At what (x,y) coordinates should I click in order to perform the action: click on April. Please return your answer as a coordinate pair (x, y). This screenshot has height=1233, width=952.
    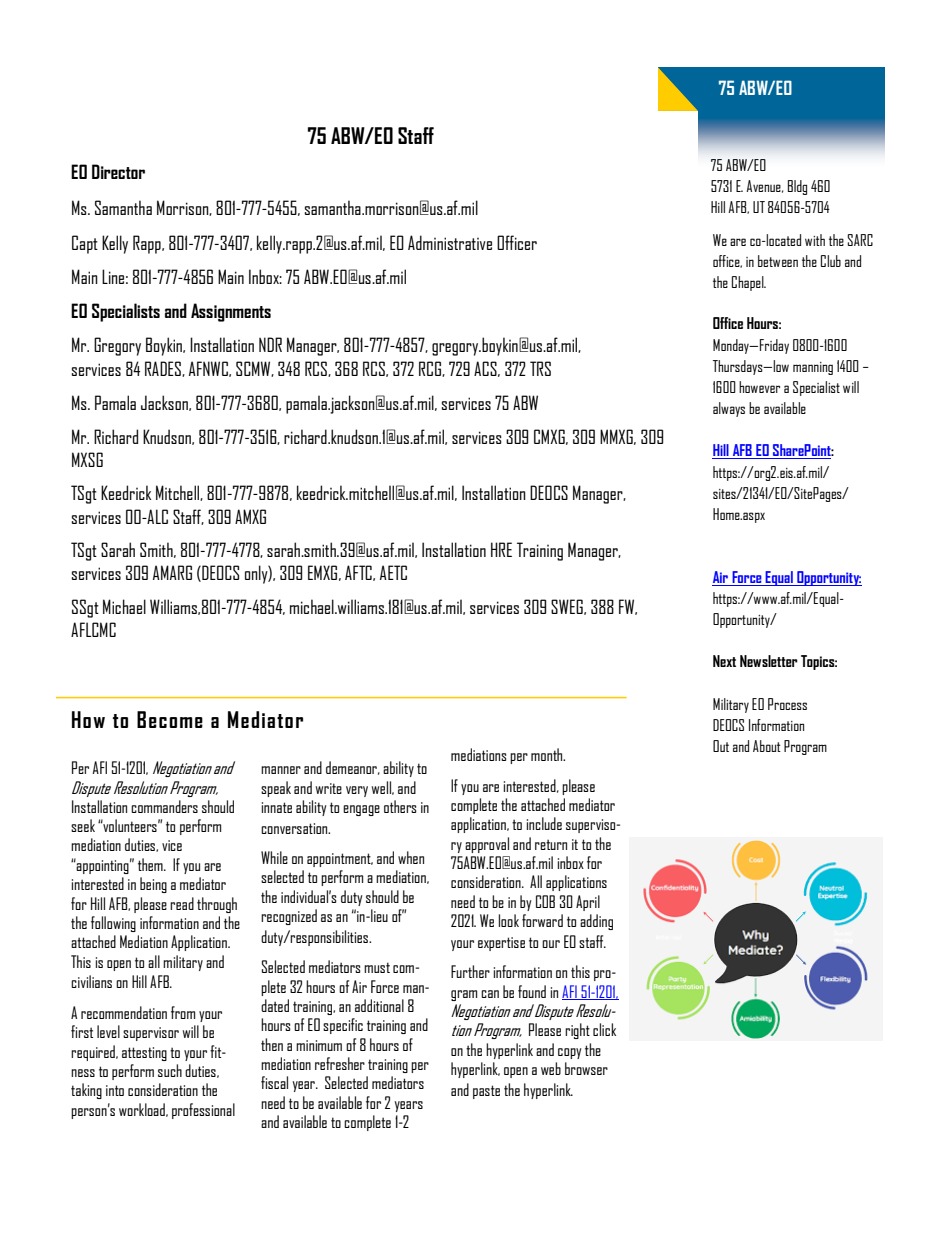
    Looking at the image, I should click on (588, 903).
